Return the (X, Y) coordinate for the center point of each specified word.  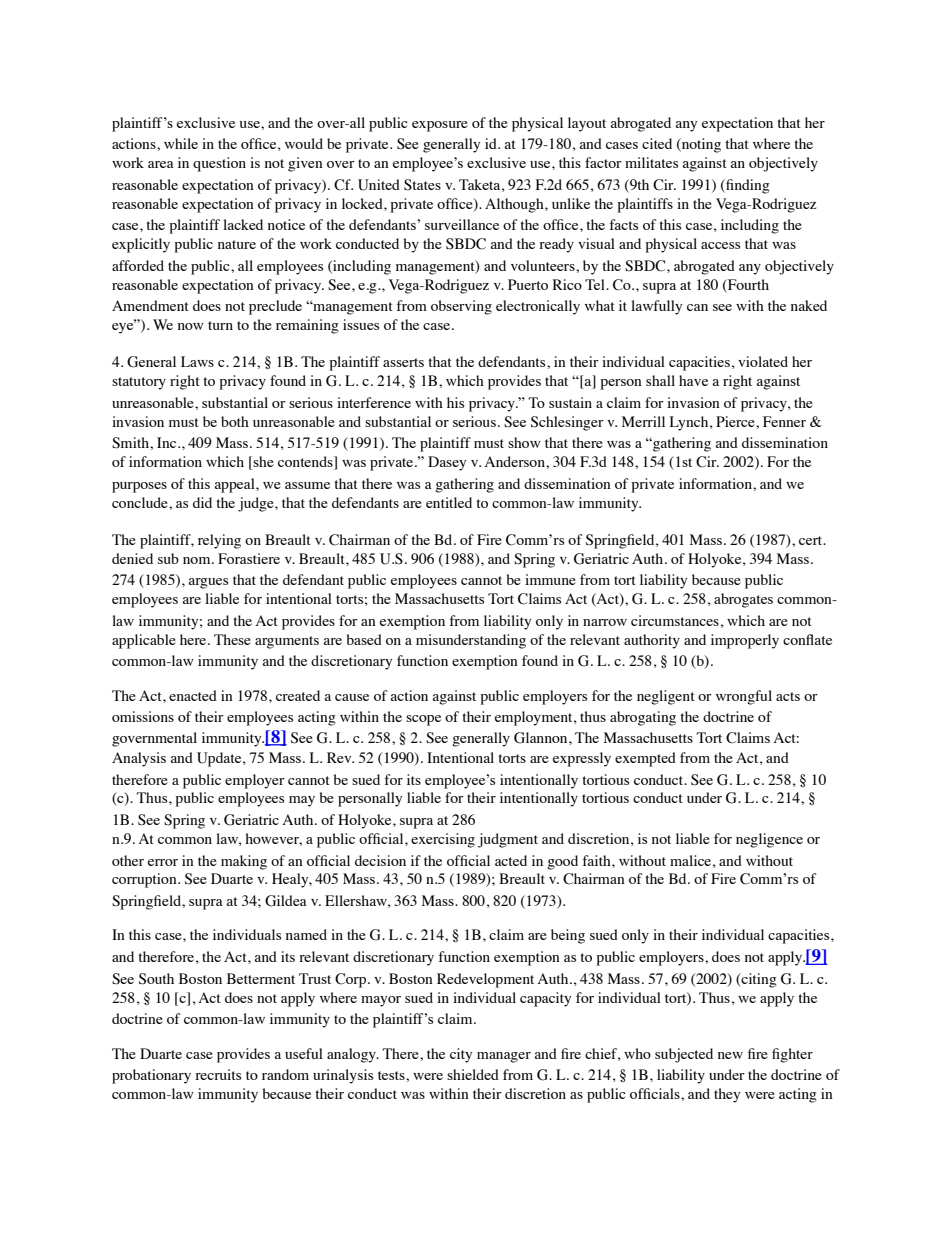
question (219, 164)
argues (208, 583)
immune (550, 579)
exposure (440, 126)
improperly (745, 641)
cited (657, 143)
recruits (218, 1074)
